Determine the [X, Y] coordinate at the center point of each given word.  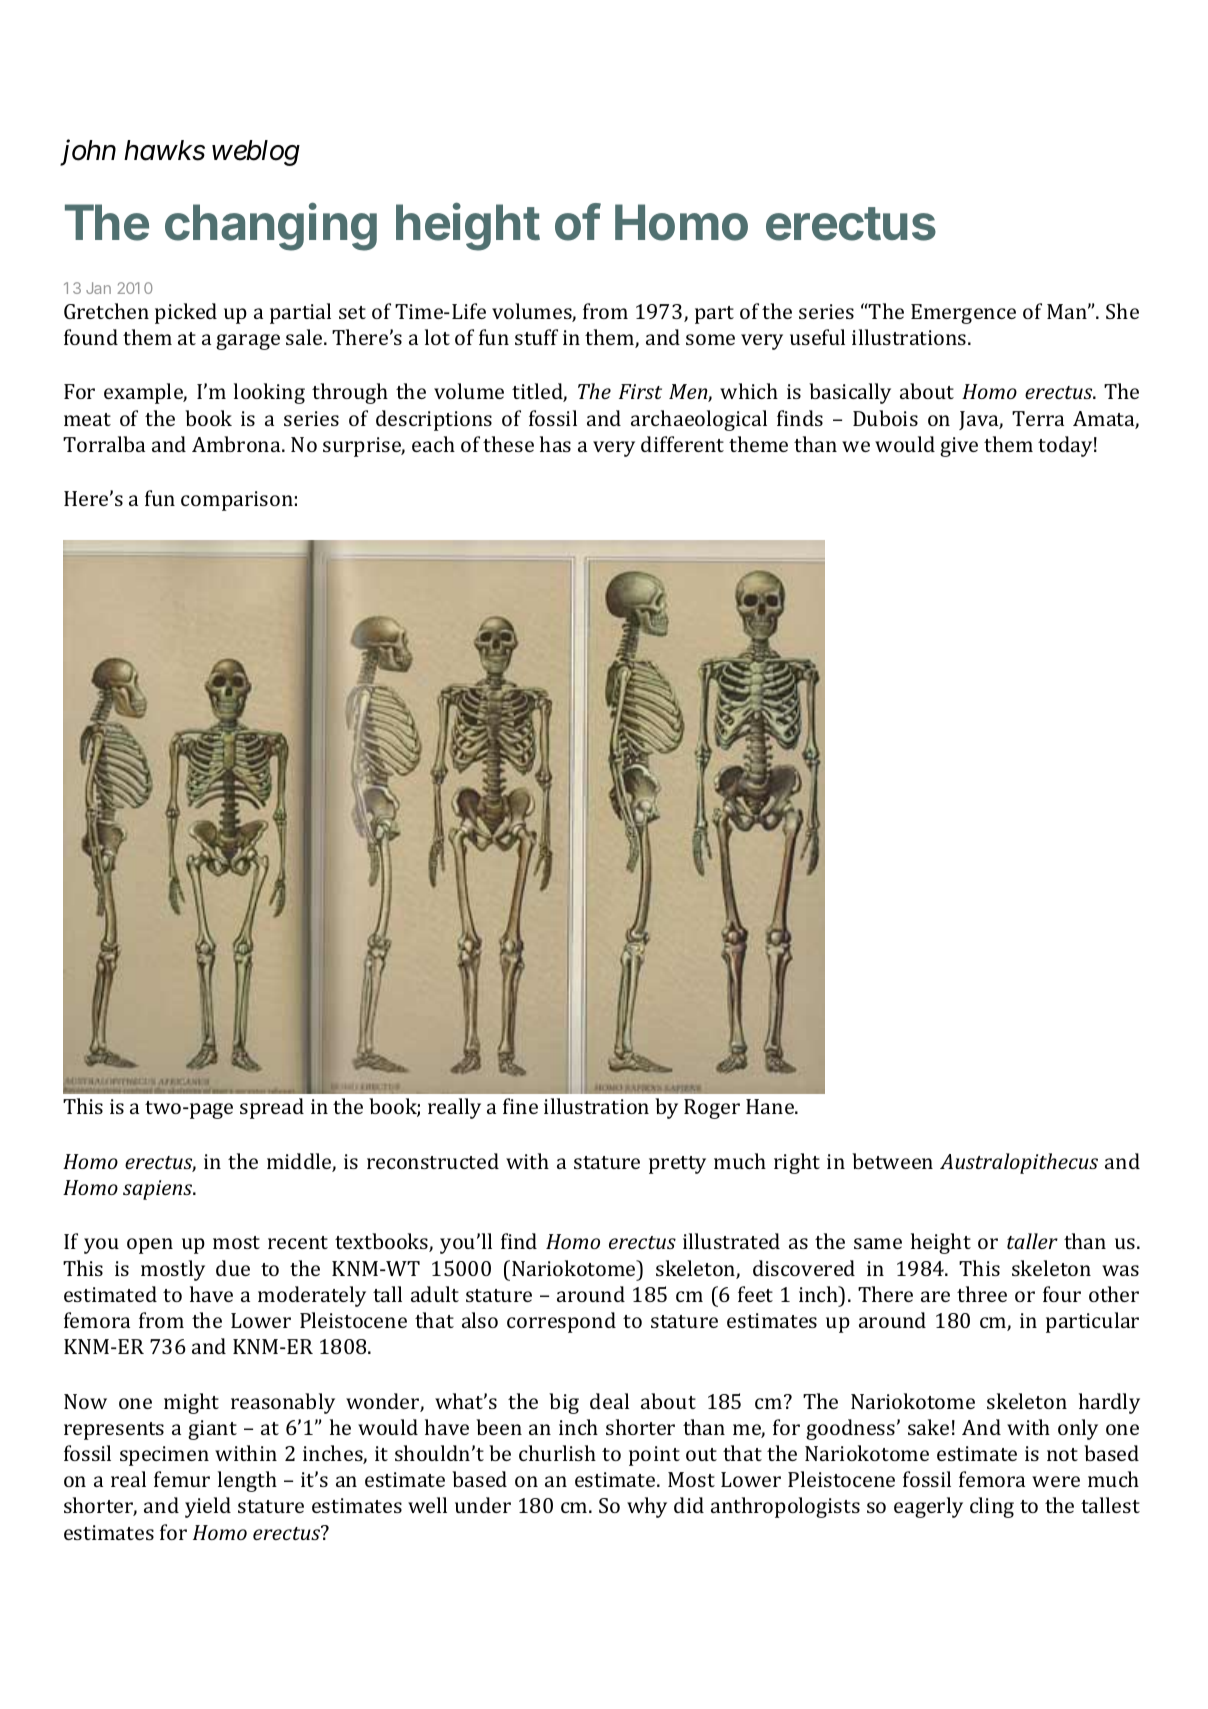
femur [182, 1479]
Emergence [963, 314]
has [555, 444]
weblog [256, 153]
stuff [536, 337]
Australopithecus [1019, 1163]
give [959, 447]
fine [520, 1106]
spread [272, 1108]
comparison [237, 501]
